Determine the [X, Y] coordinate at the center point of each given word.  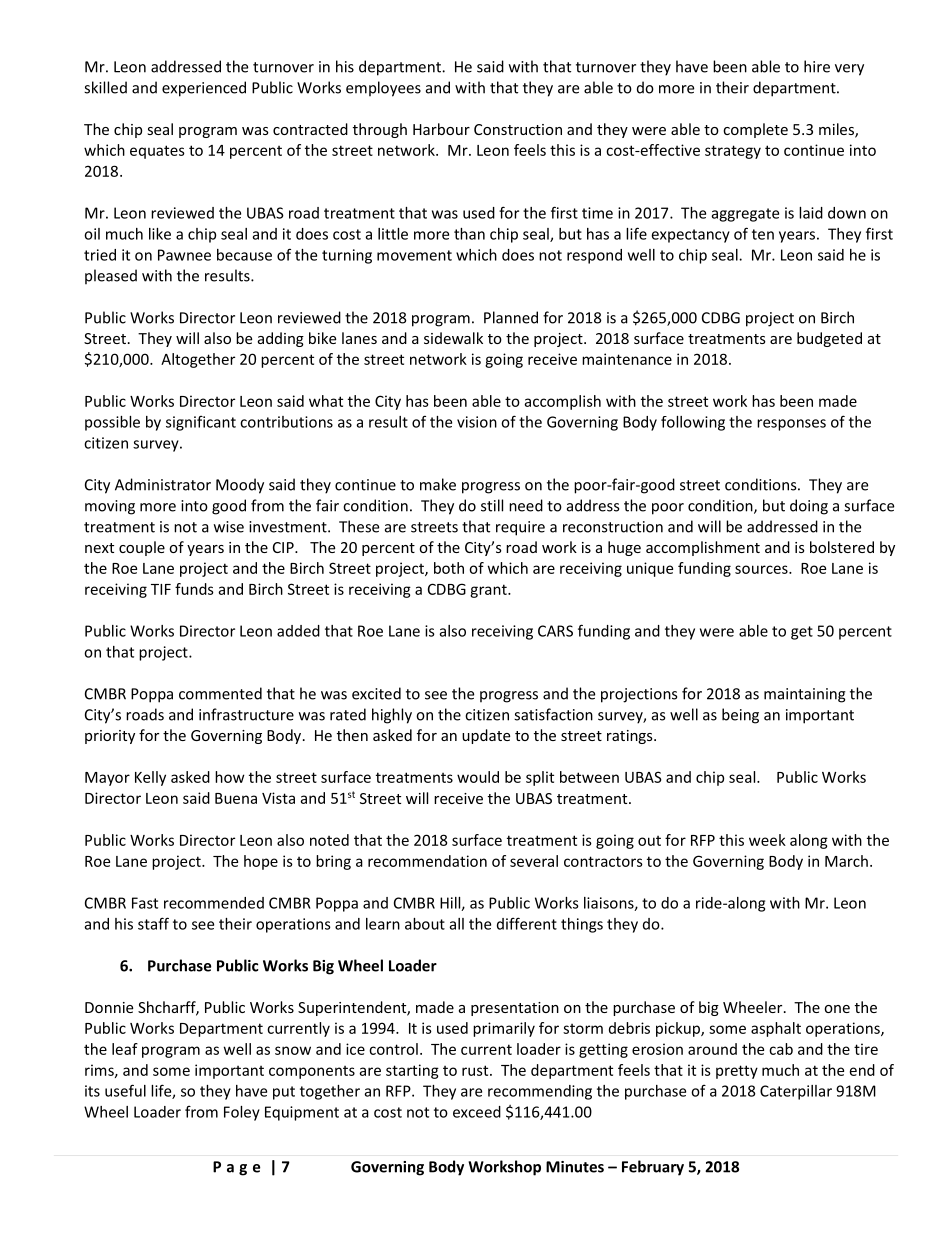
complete [755, 130]
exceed [477, 1112]
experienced [204, 89]
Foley [242, 1113]
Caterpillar [796, 1092]
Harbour [441, 129]
